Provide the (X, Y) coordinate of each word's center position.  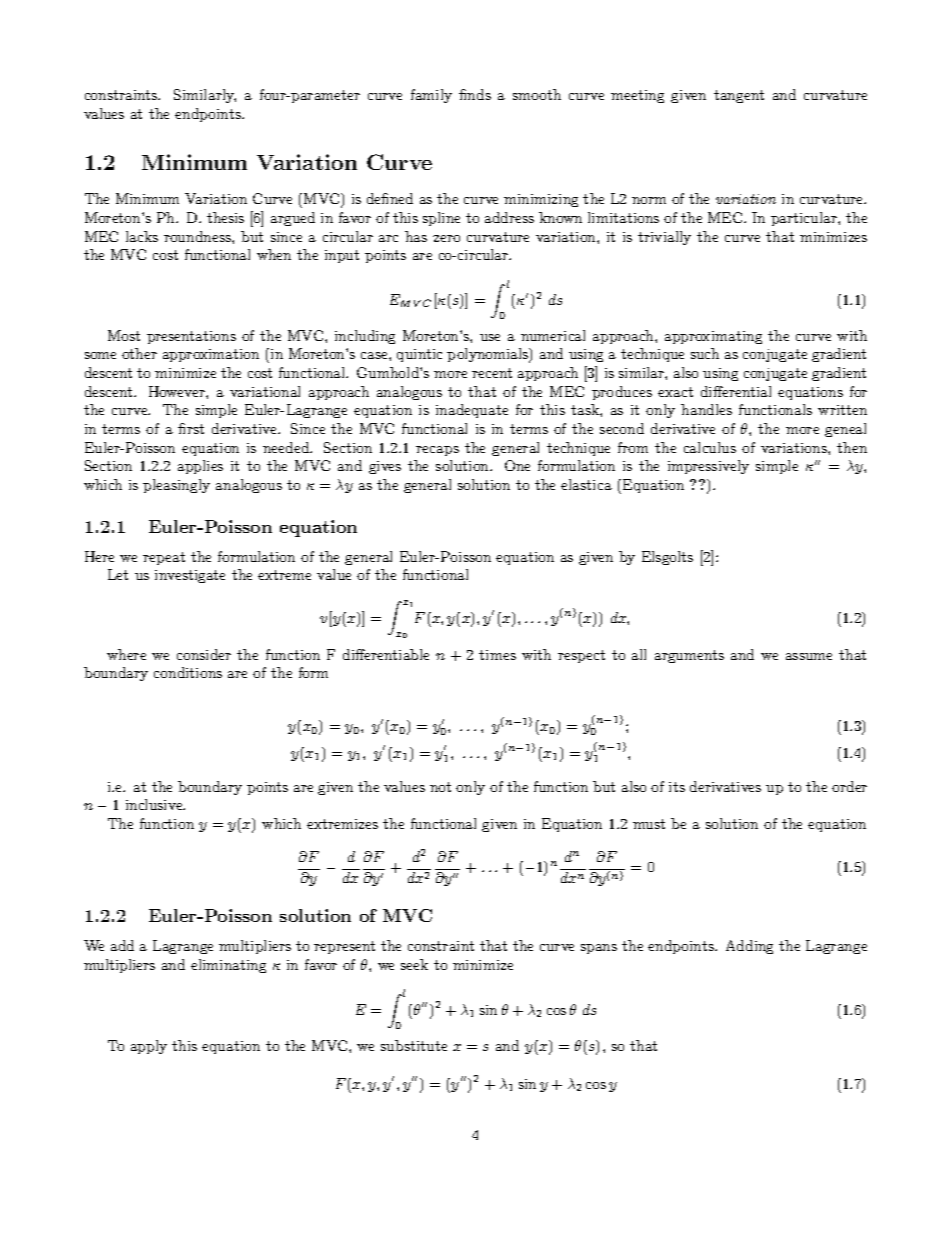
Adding (749, 947)
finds (475, 94)
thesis (225, 217)
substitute (414, 1045)
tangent (739, 96)
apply (149, 1047)
